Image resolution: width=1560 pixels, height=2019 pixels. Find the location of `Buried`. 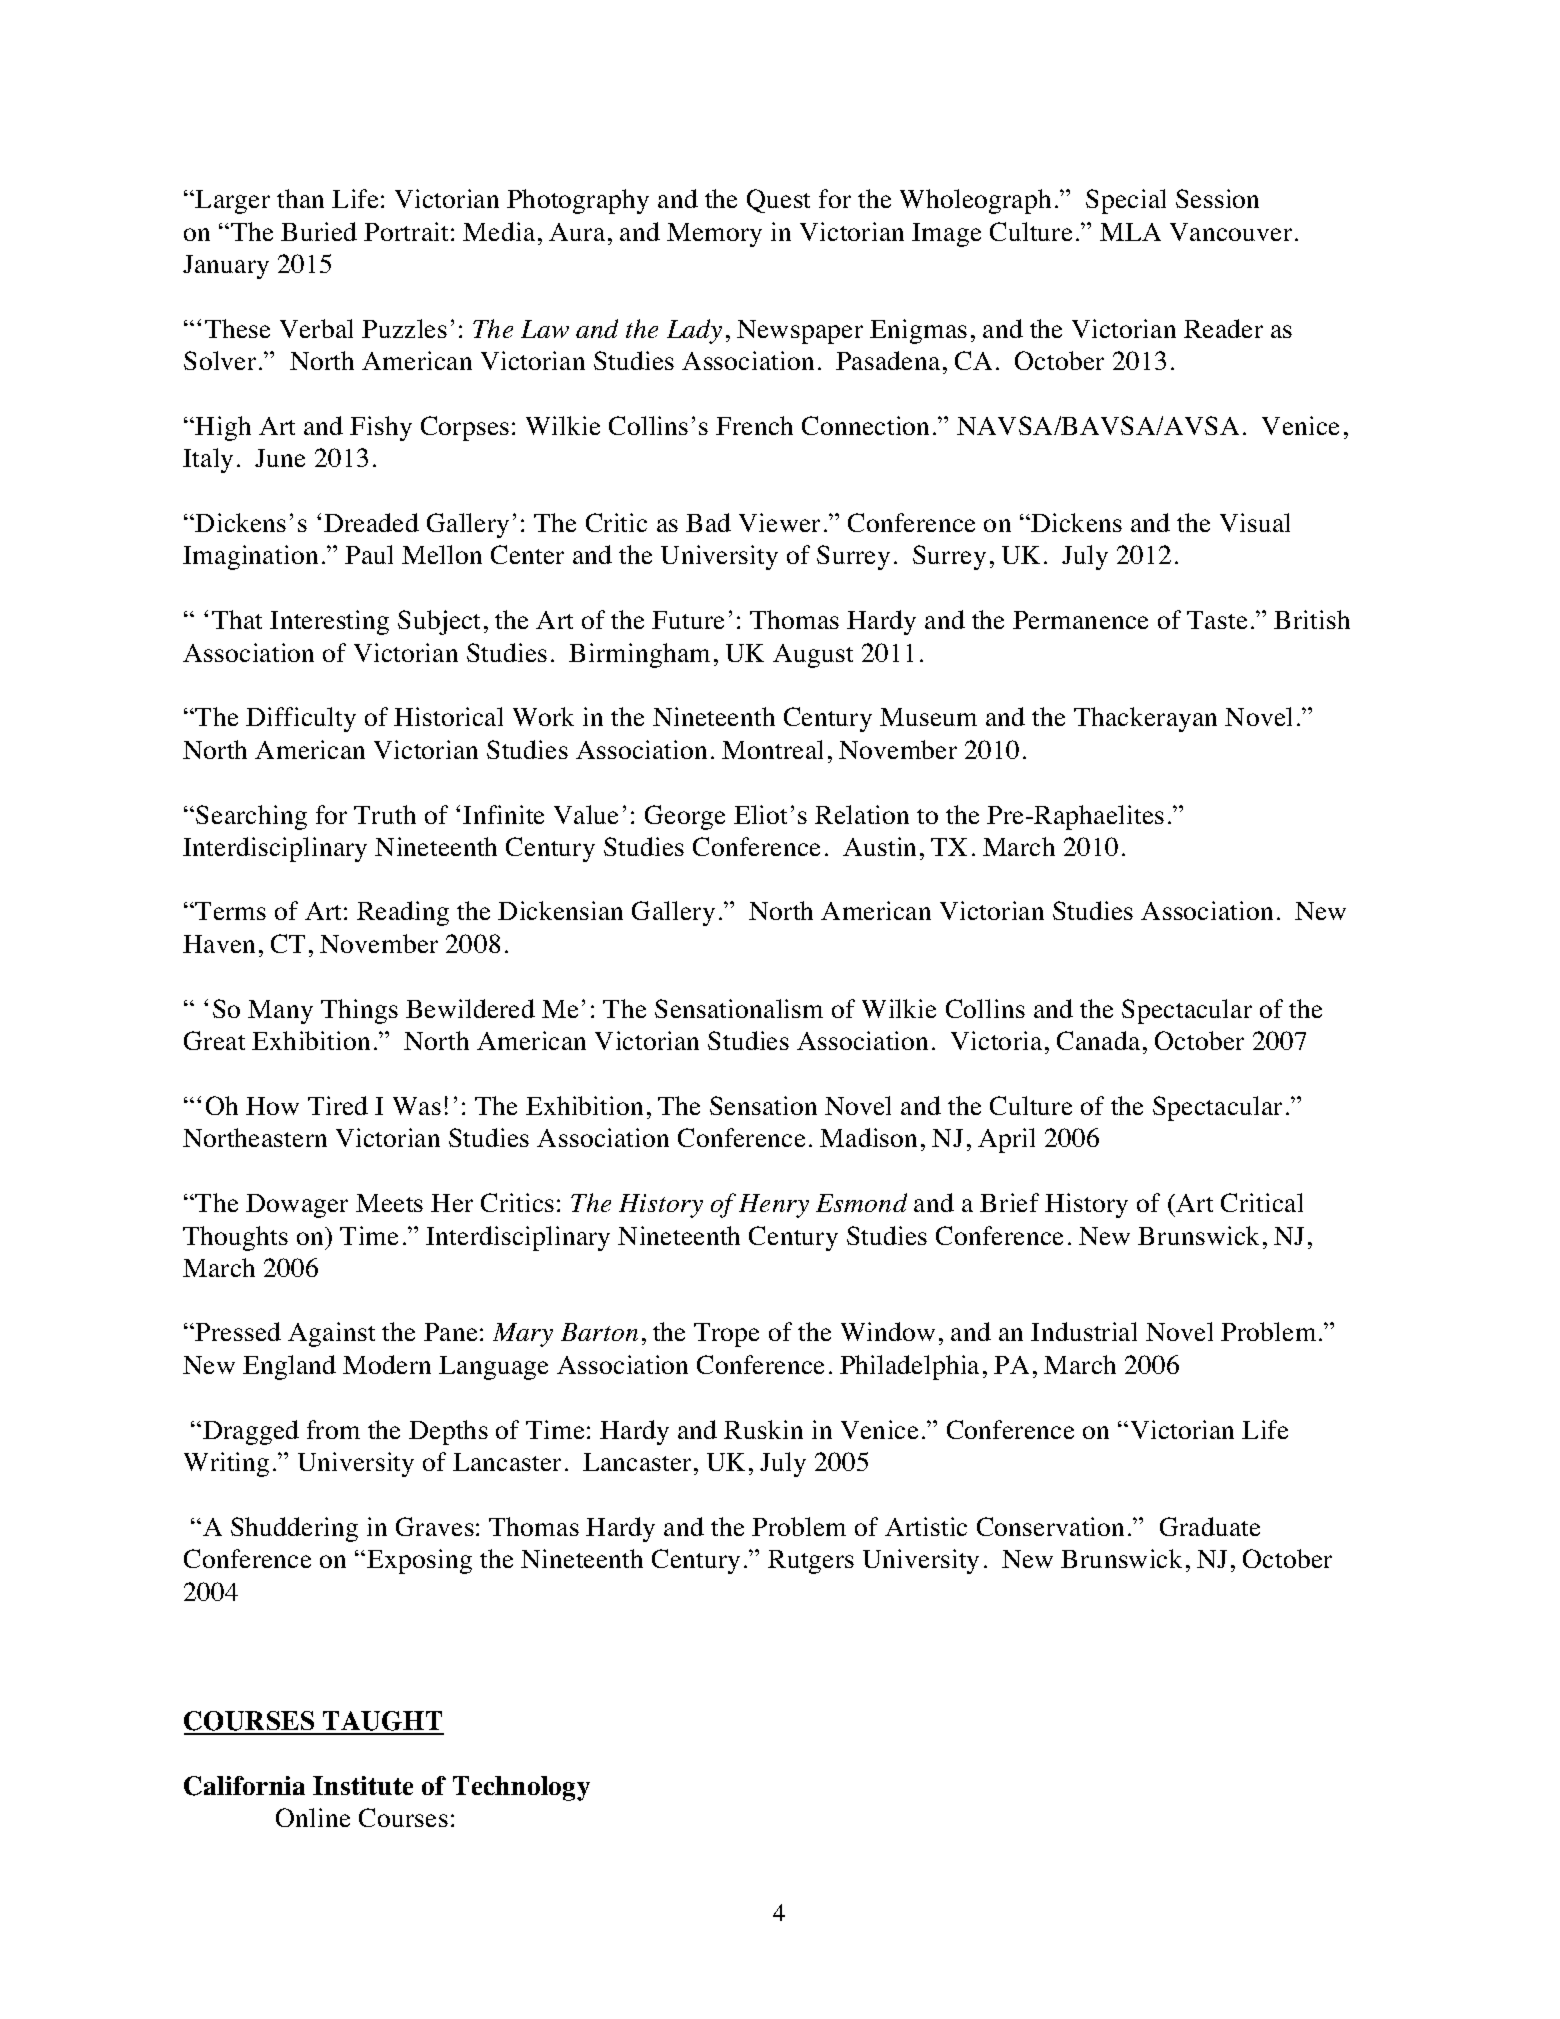

Buried is located at coordinates (319, 231).
